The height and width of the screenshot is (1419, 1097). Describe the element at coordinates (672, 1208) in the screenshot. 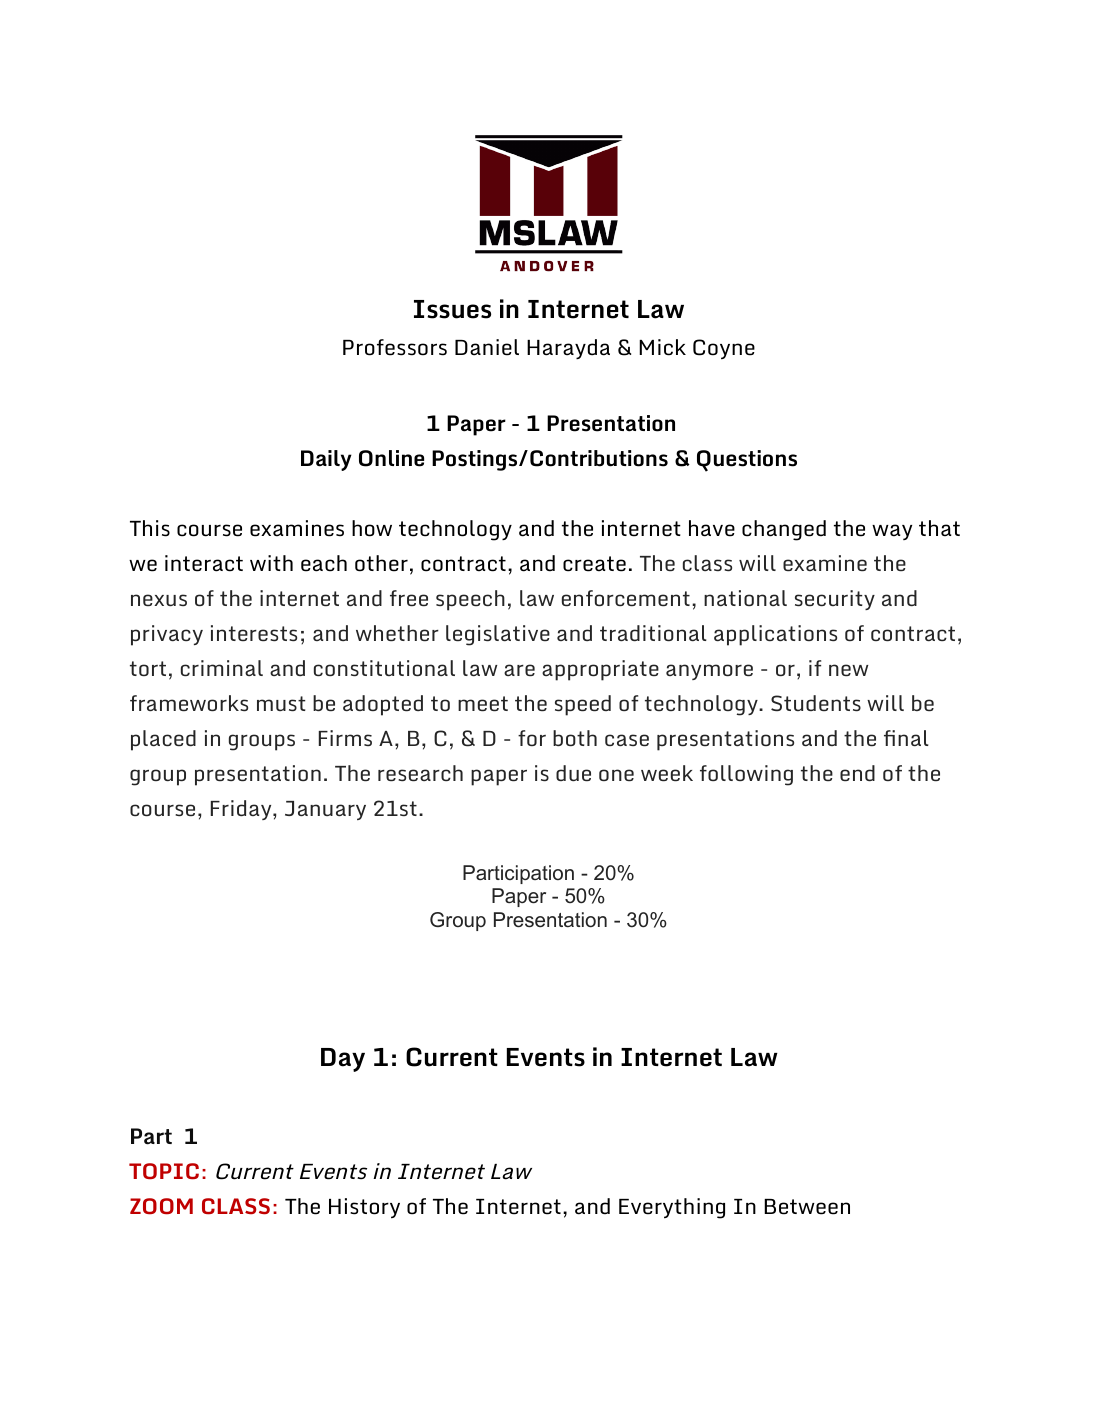

I see `Everything` at that location.
